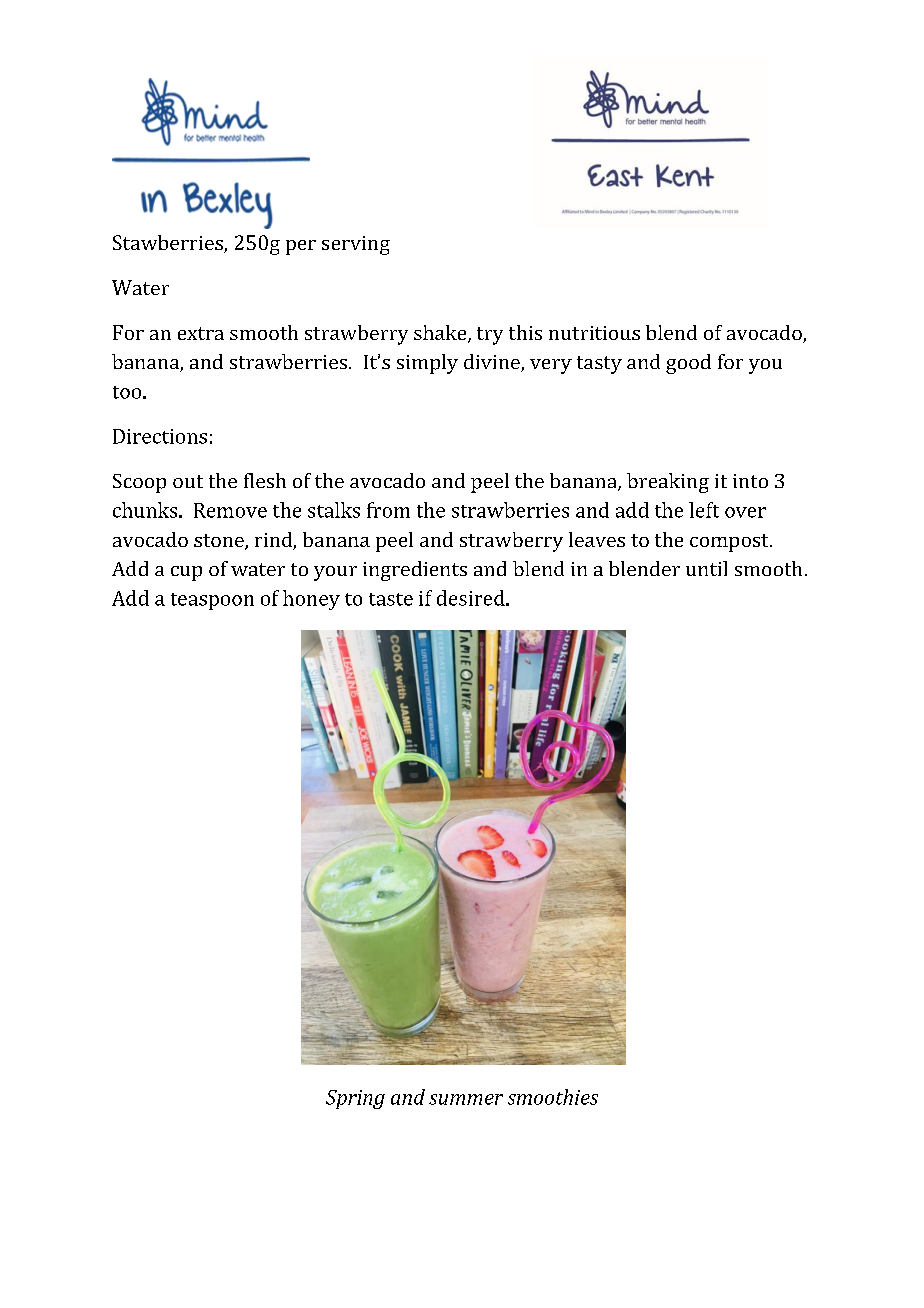 The image size is (924, 1308). What do you see at coordinates (355, 1099) in the screenshot?
I see `Spring` at bounding box center [355, 1099].
